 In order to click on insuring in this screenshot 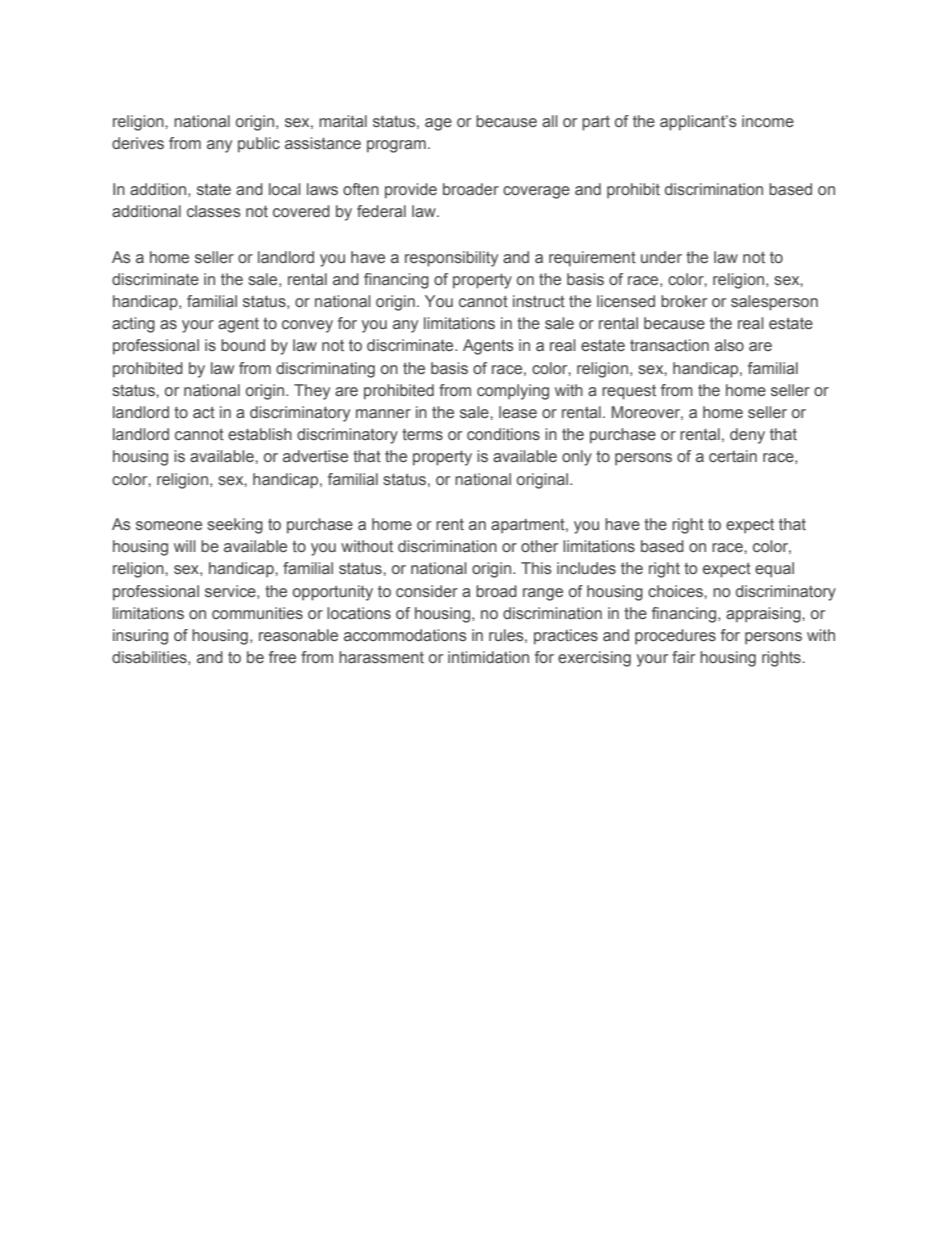, I will do `click(140, 637)`.
